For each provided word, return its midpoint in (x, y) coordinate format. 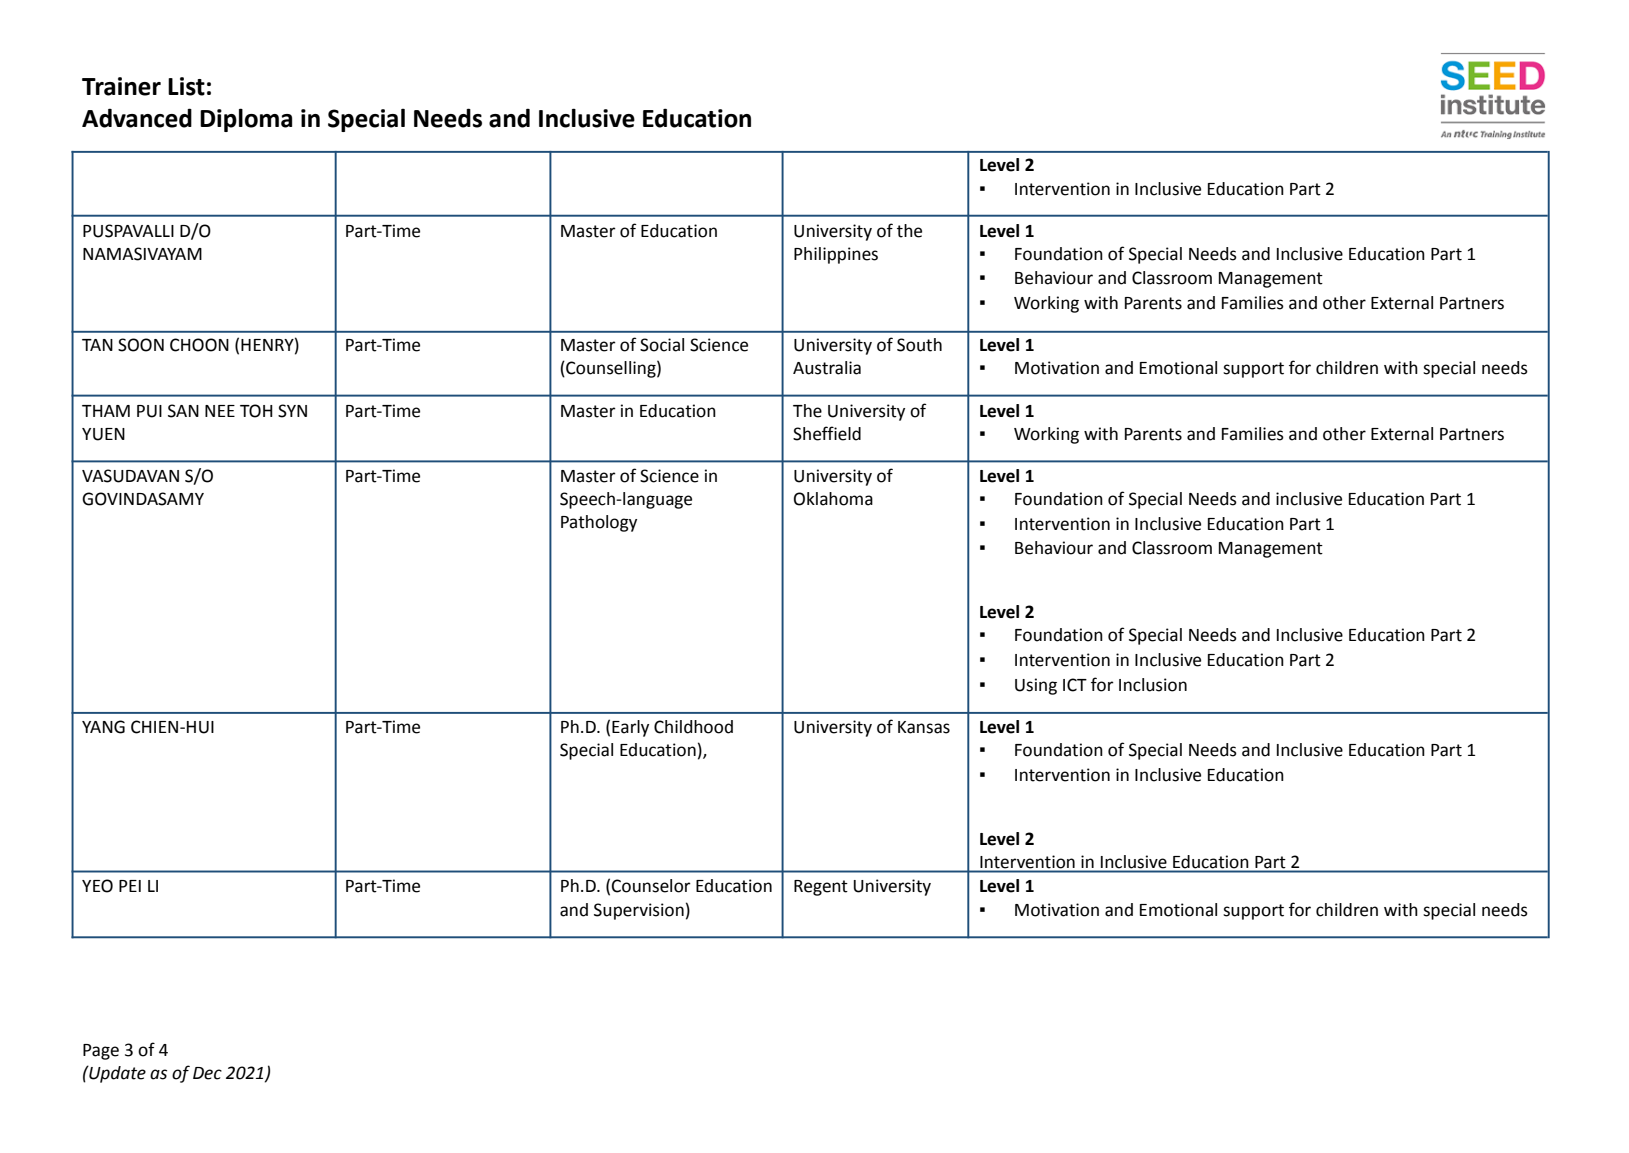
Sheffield (827, 433)
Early (630, 728)
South (919, 345)
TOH (256, 411)
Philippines (836, 255)
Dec (207, 1073)
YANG (103, 727)
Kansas (924, 727)
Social (662, 345)
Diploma (246, 120)
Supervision (639, 911)
